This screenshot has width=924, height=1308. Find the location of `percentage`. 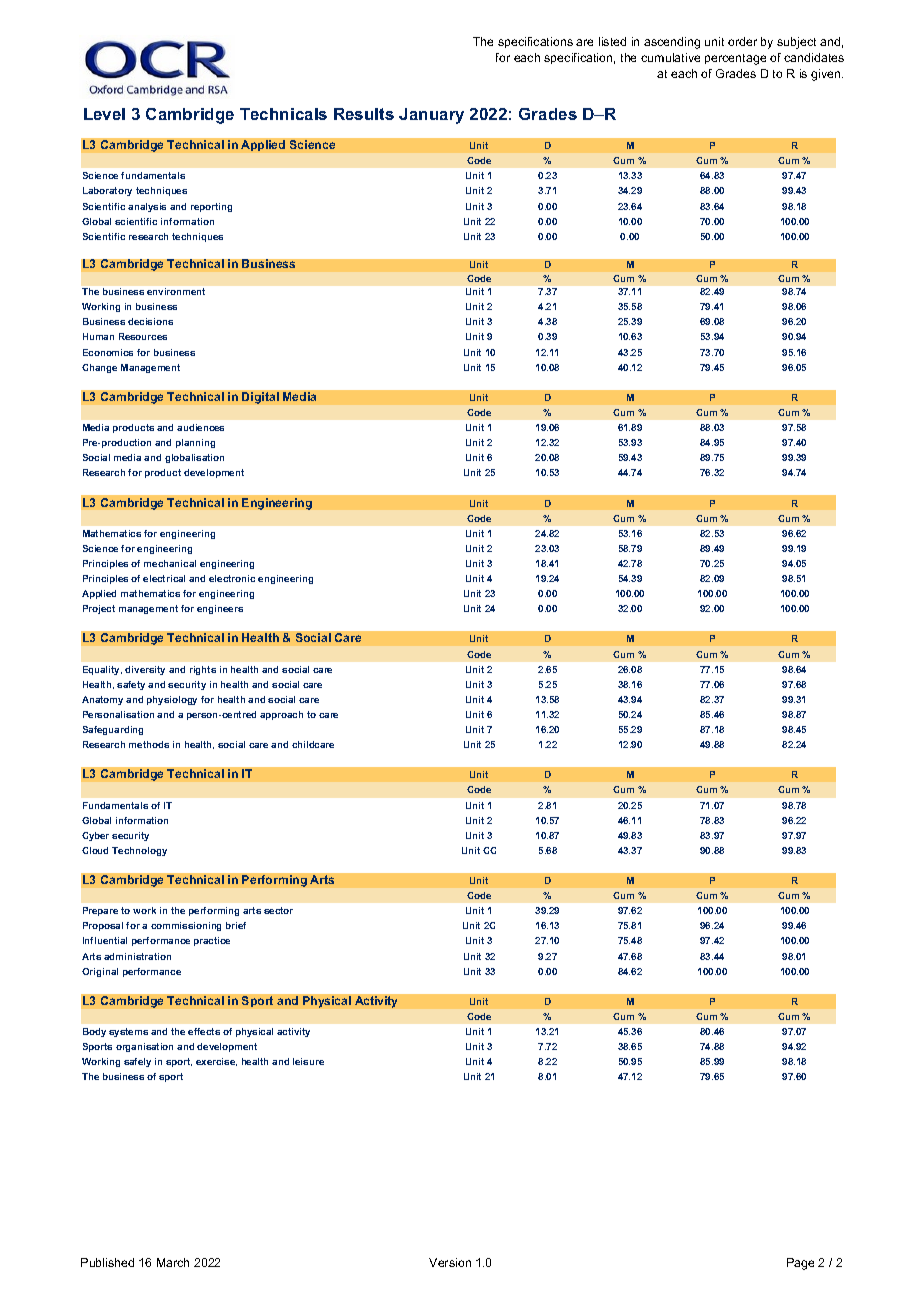

percentage is located at coordinates (735, 59).
